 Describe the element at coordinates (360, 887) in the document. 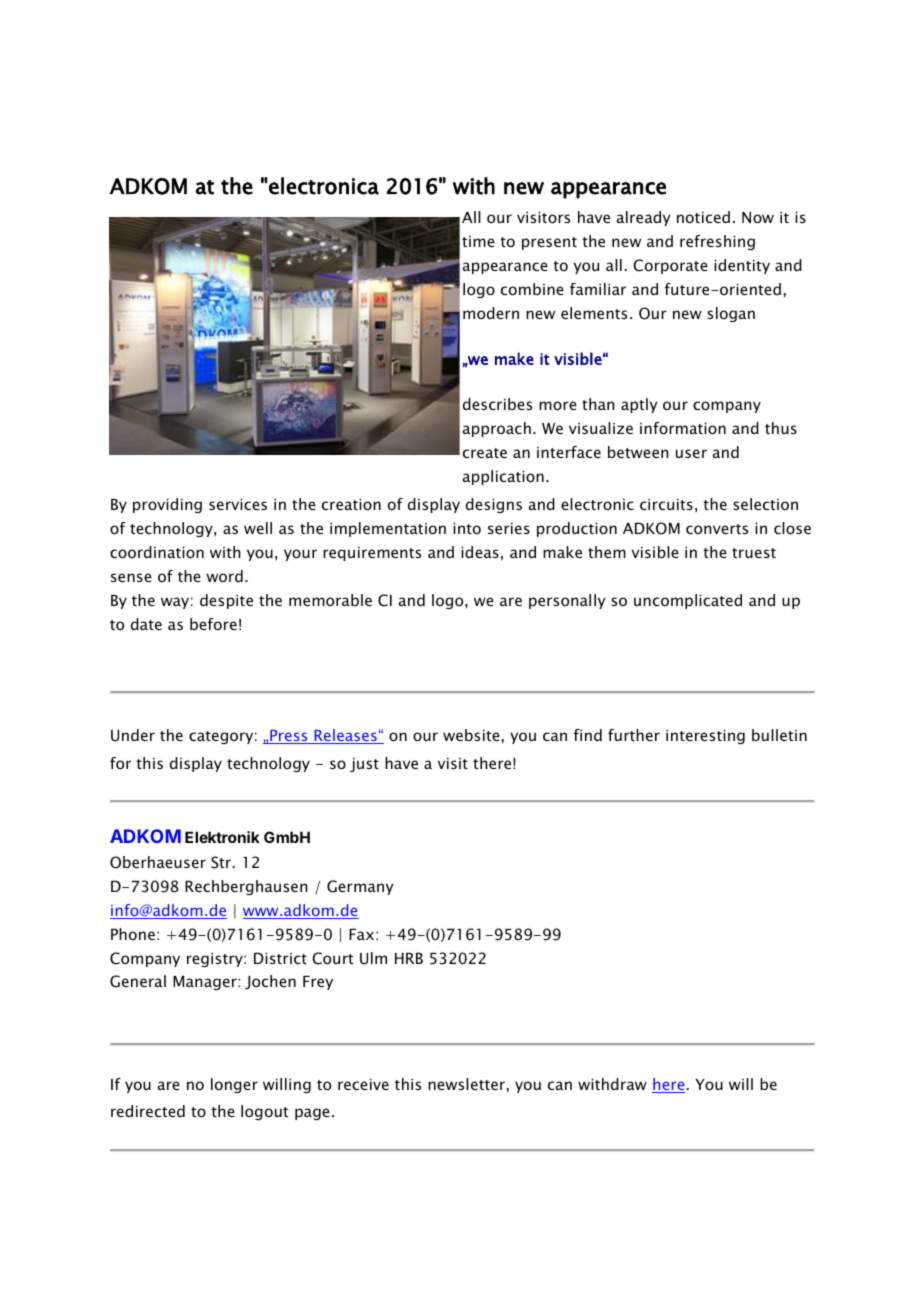

I see `Germany` at that location.
